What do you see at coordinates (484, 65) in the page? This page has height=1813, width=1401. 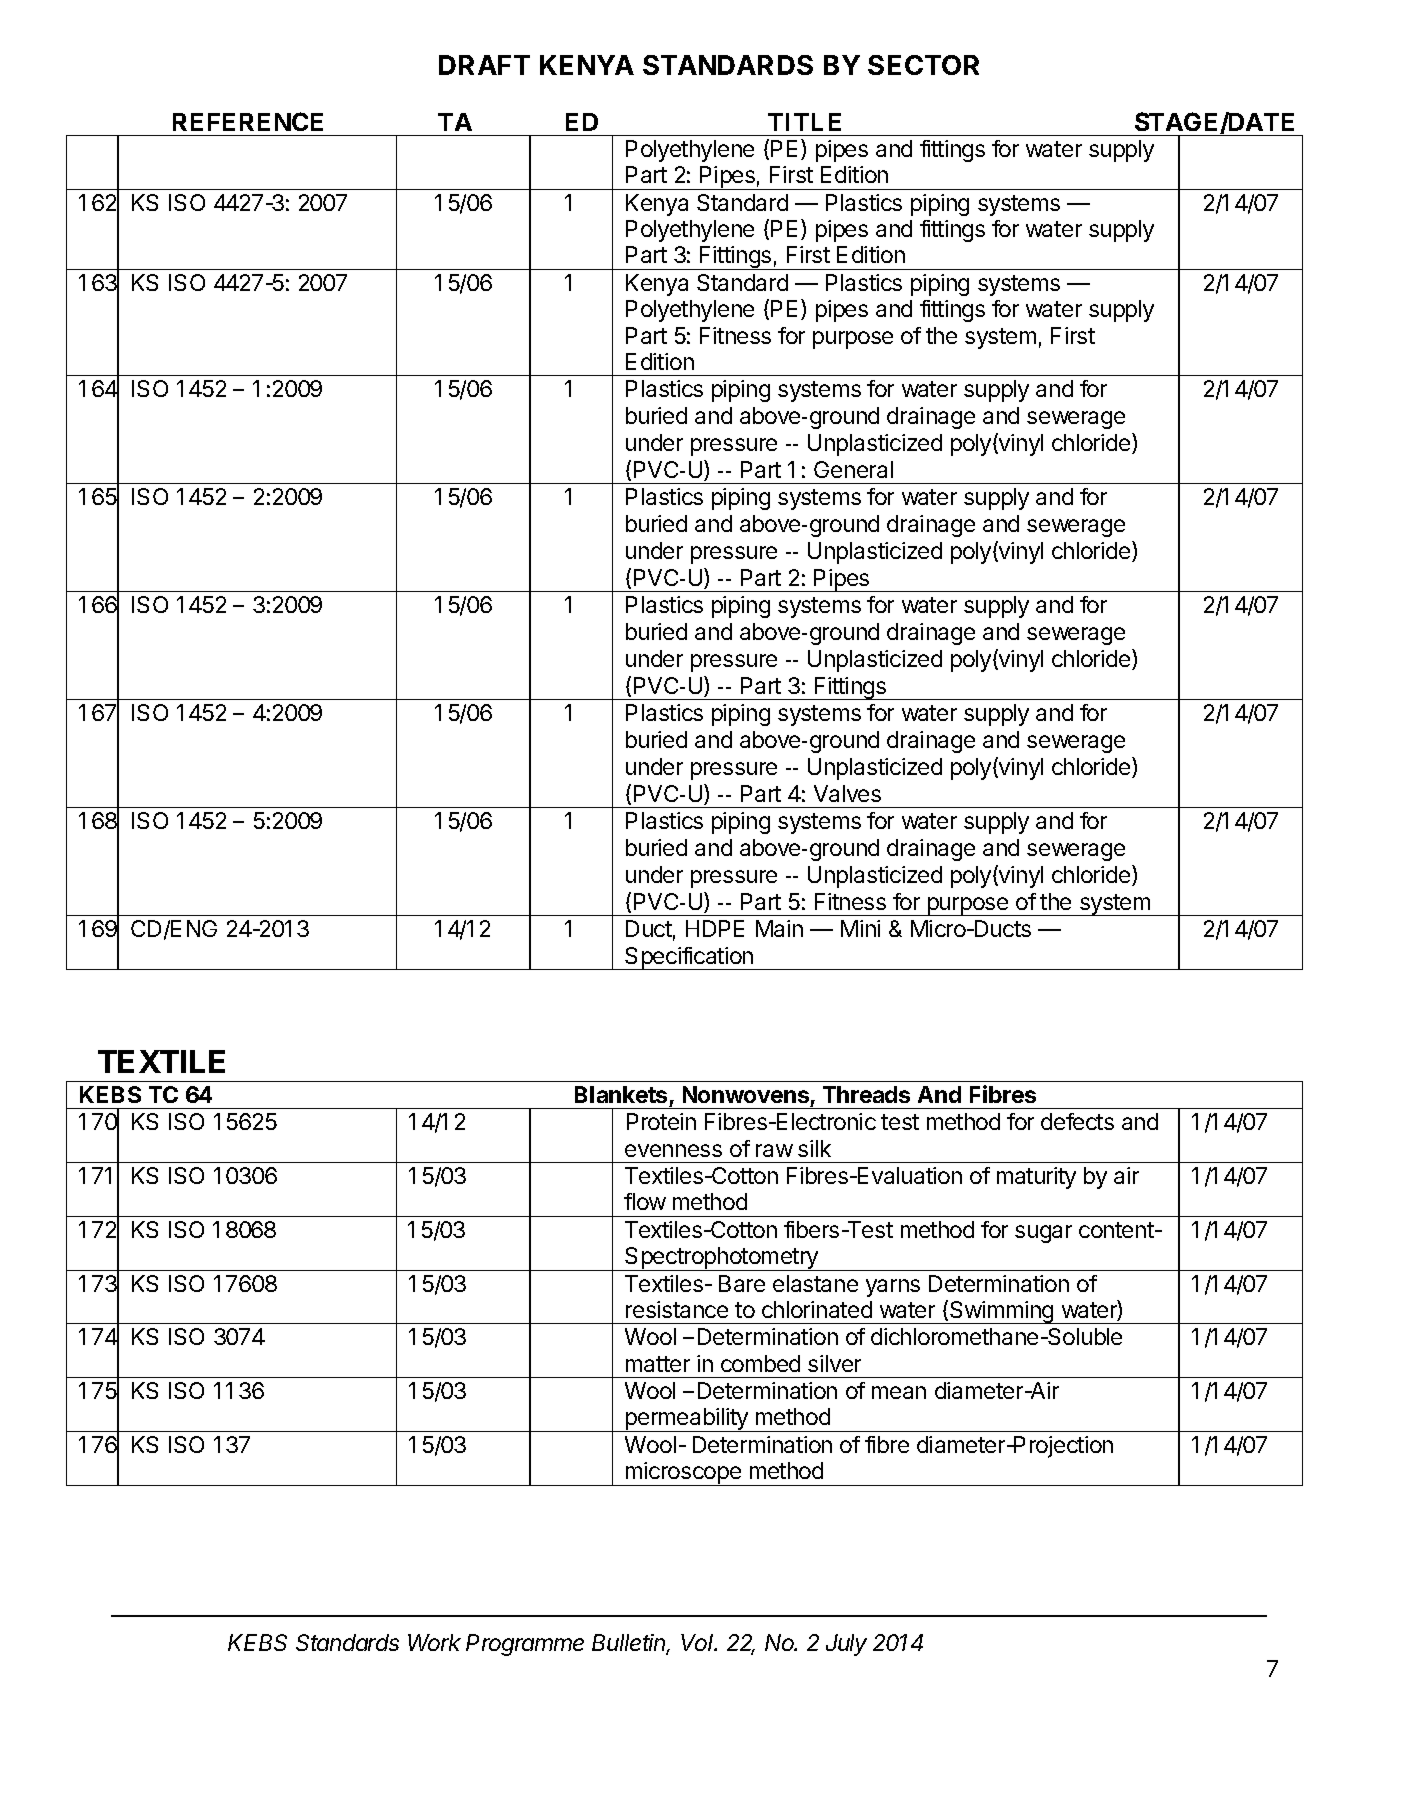 I see `DRAFT` at bounding box center [484, 65].
